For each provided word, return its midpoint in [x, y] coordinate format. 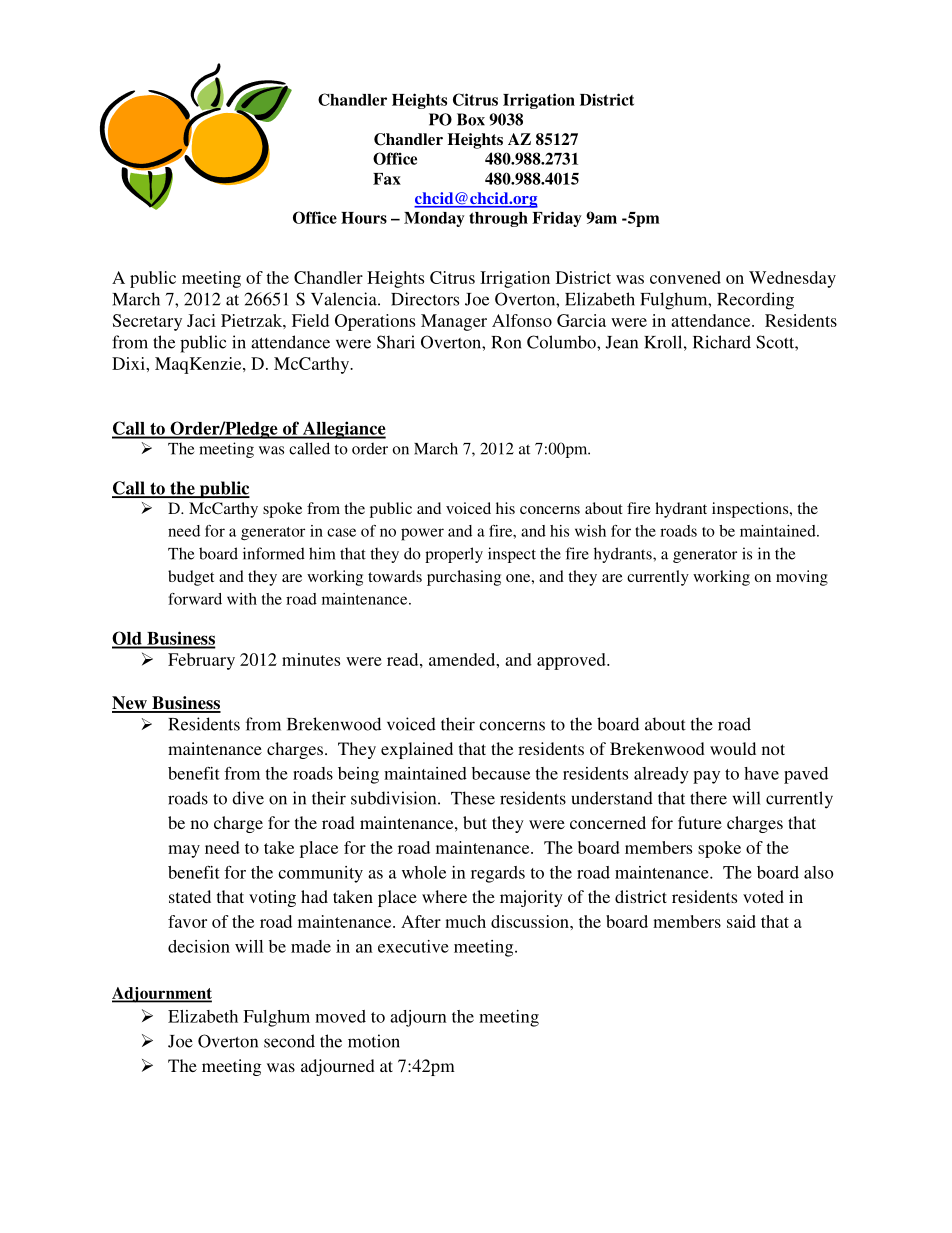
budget [191, 578]
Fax [387, 179]
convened [685, 277]
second [289, 1041]
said [741, 921]
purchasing [464, 578]
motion [374, 1041]
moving [802, 578]
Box [471, 119]
